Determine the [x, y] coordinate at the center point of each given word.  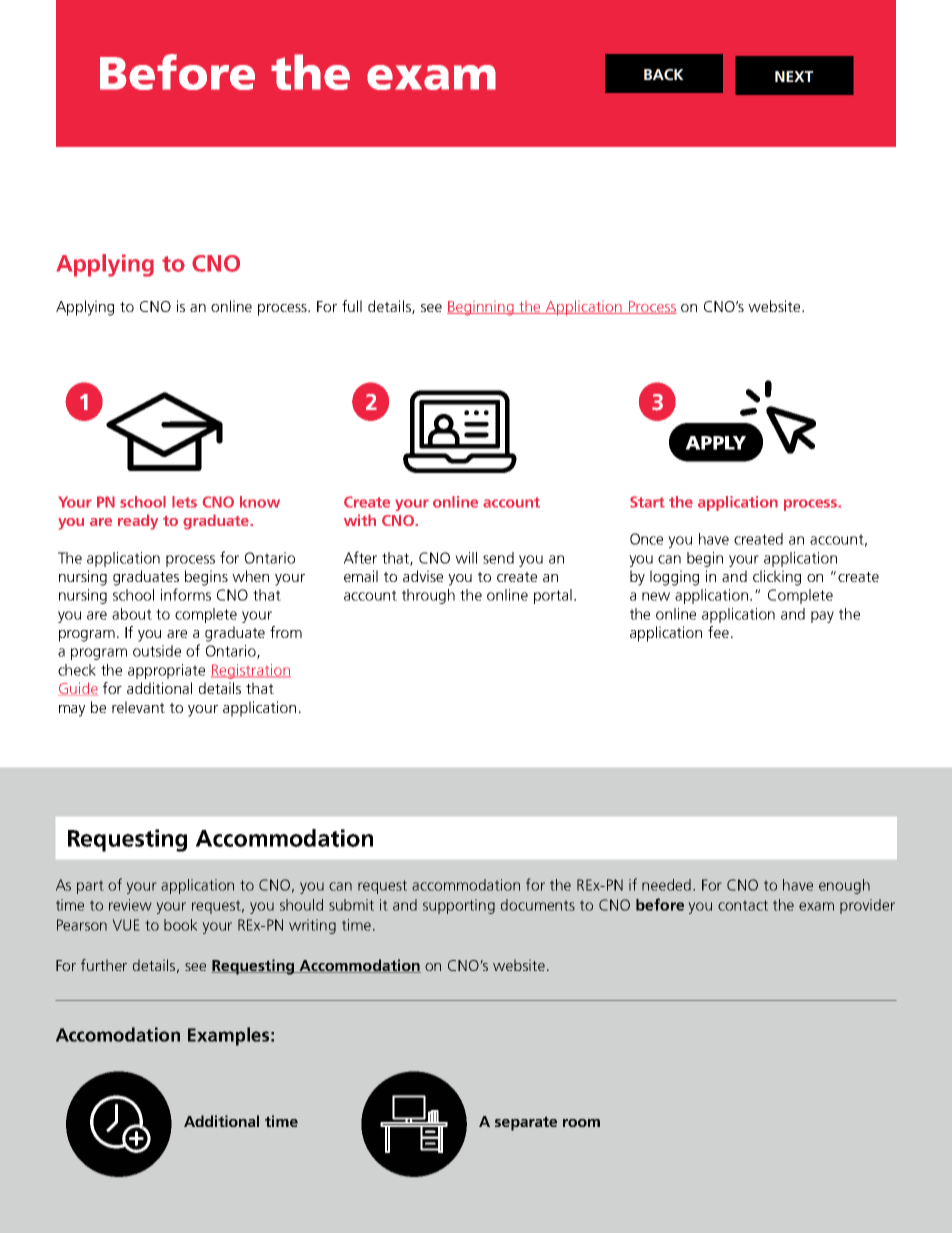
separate [526, 1123]
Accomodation [118, 1034]
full [352, 306]
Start [647, 502]
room [581, 1123]
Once [646, 539]
